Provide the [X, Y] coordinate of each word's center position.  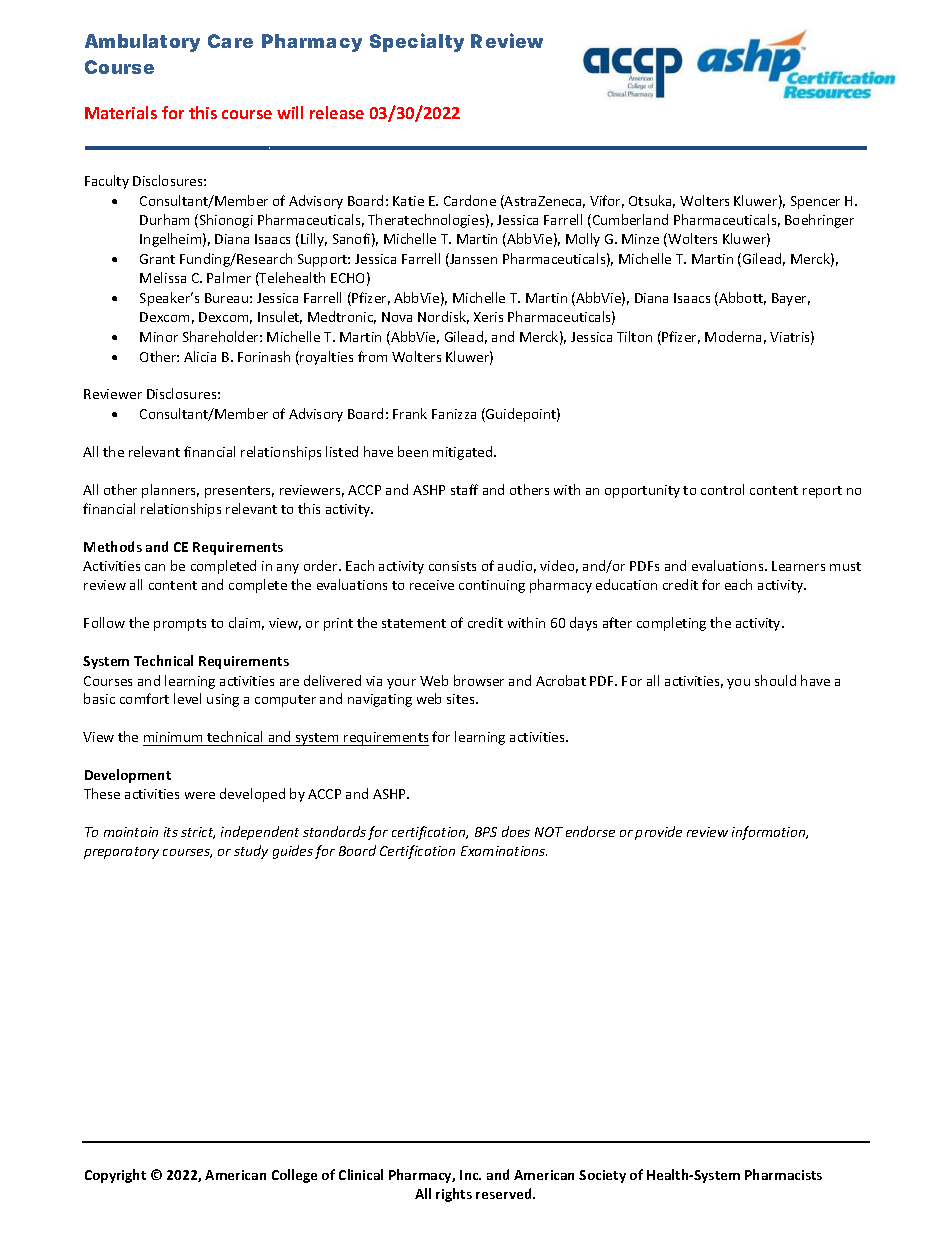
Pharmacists [783, 1174]
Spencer [815, 202]
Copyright [115, 1176]
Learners [798, 566]
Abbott [741, 299]
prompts [180, 625]
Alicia [200, 356]
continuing [492, 586]
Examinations [504, 851]
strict [198, 833]
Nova [397, 317]
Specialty [417, 42]
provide [658, 833]
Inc [470, 1175]
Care [230, 41]
